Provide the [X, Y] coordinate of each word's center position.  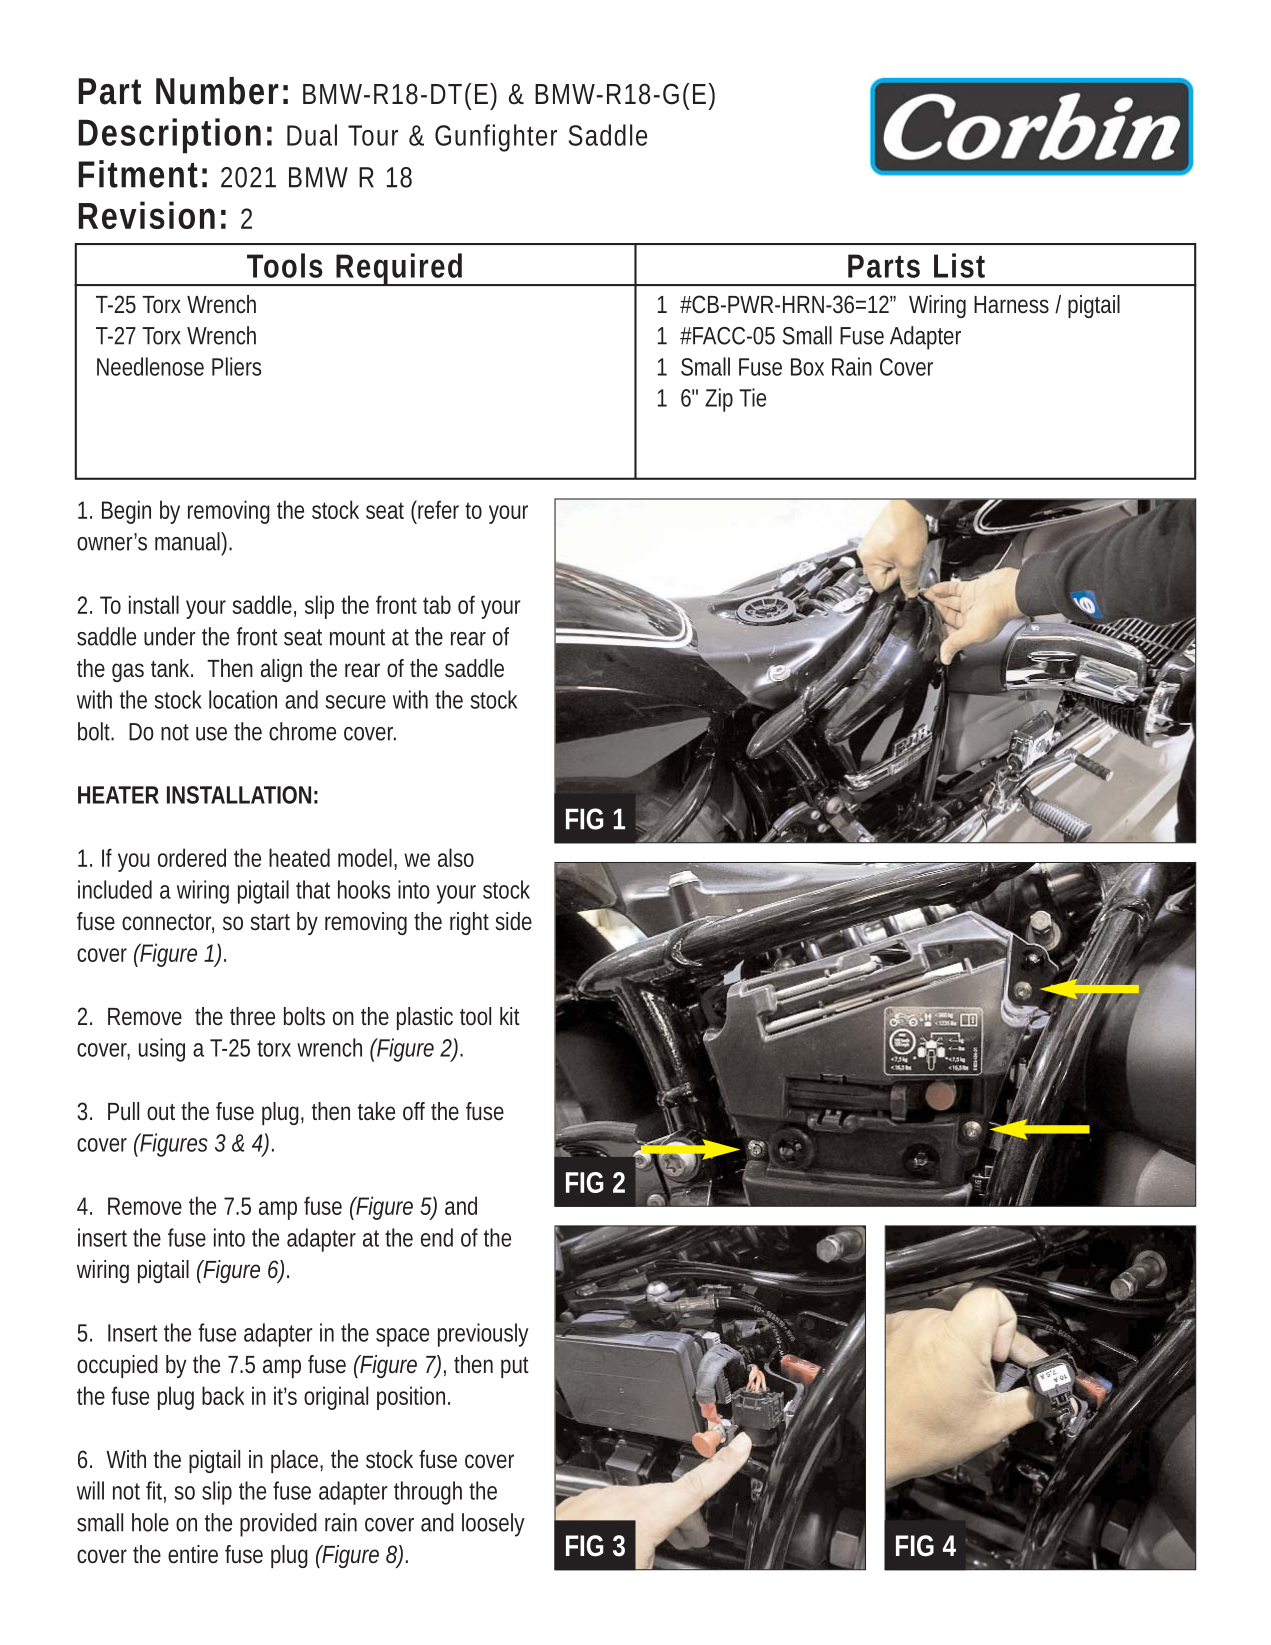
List [959, 265]
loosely [493, 1525]
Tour [373, 135]
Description [170, 136]
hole [150, 1522]
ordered [192, 857]
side [513, 921]
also [456, 857]
